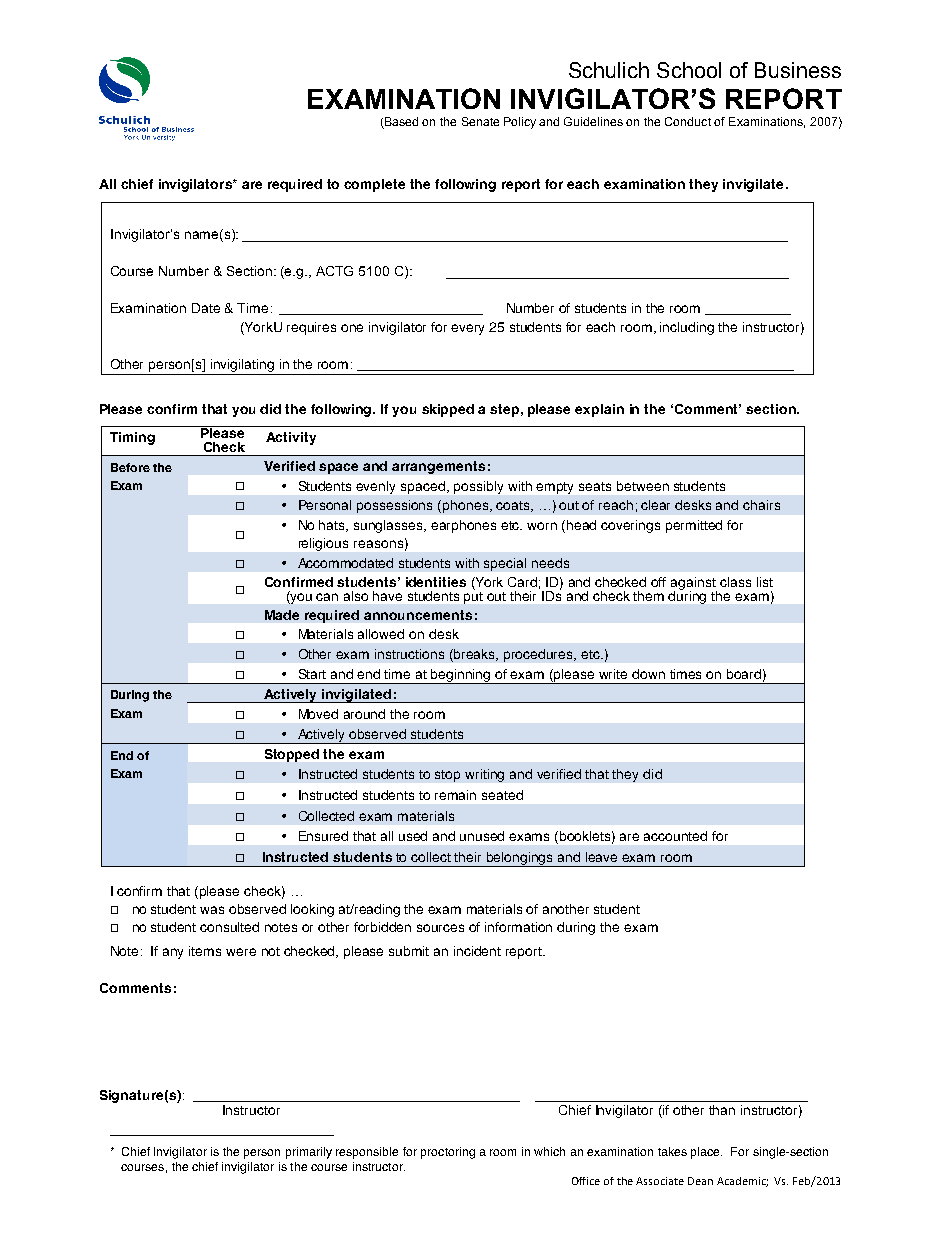 This screenshot has width=952, height=1233. I want to click on Senate, so click(480, 121).
